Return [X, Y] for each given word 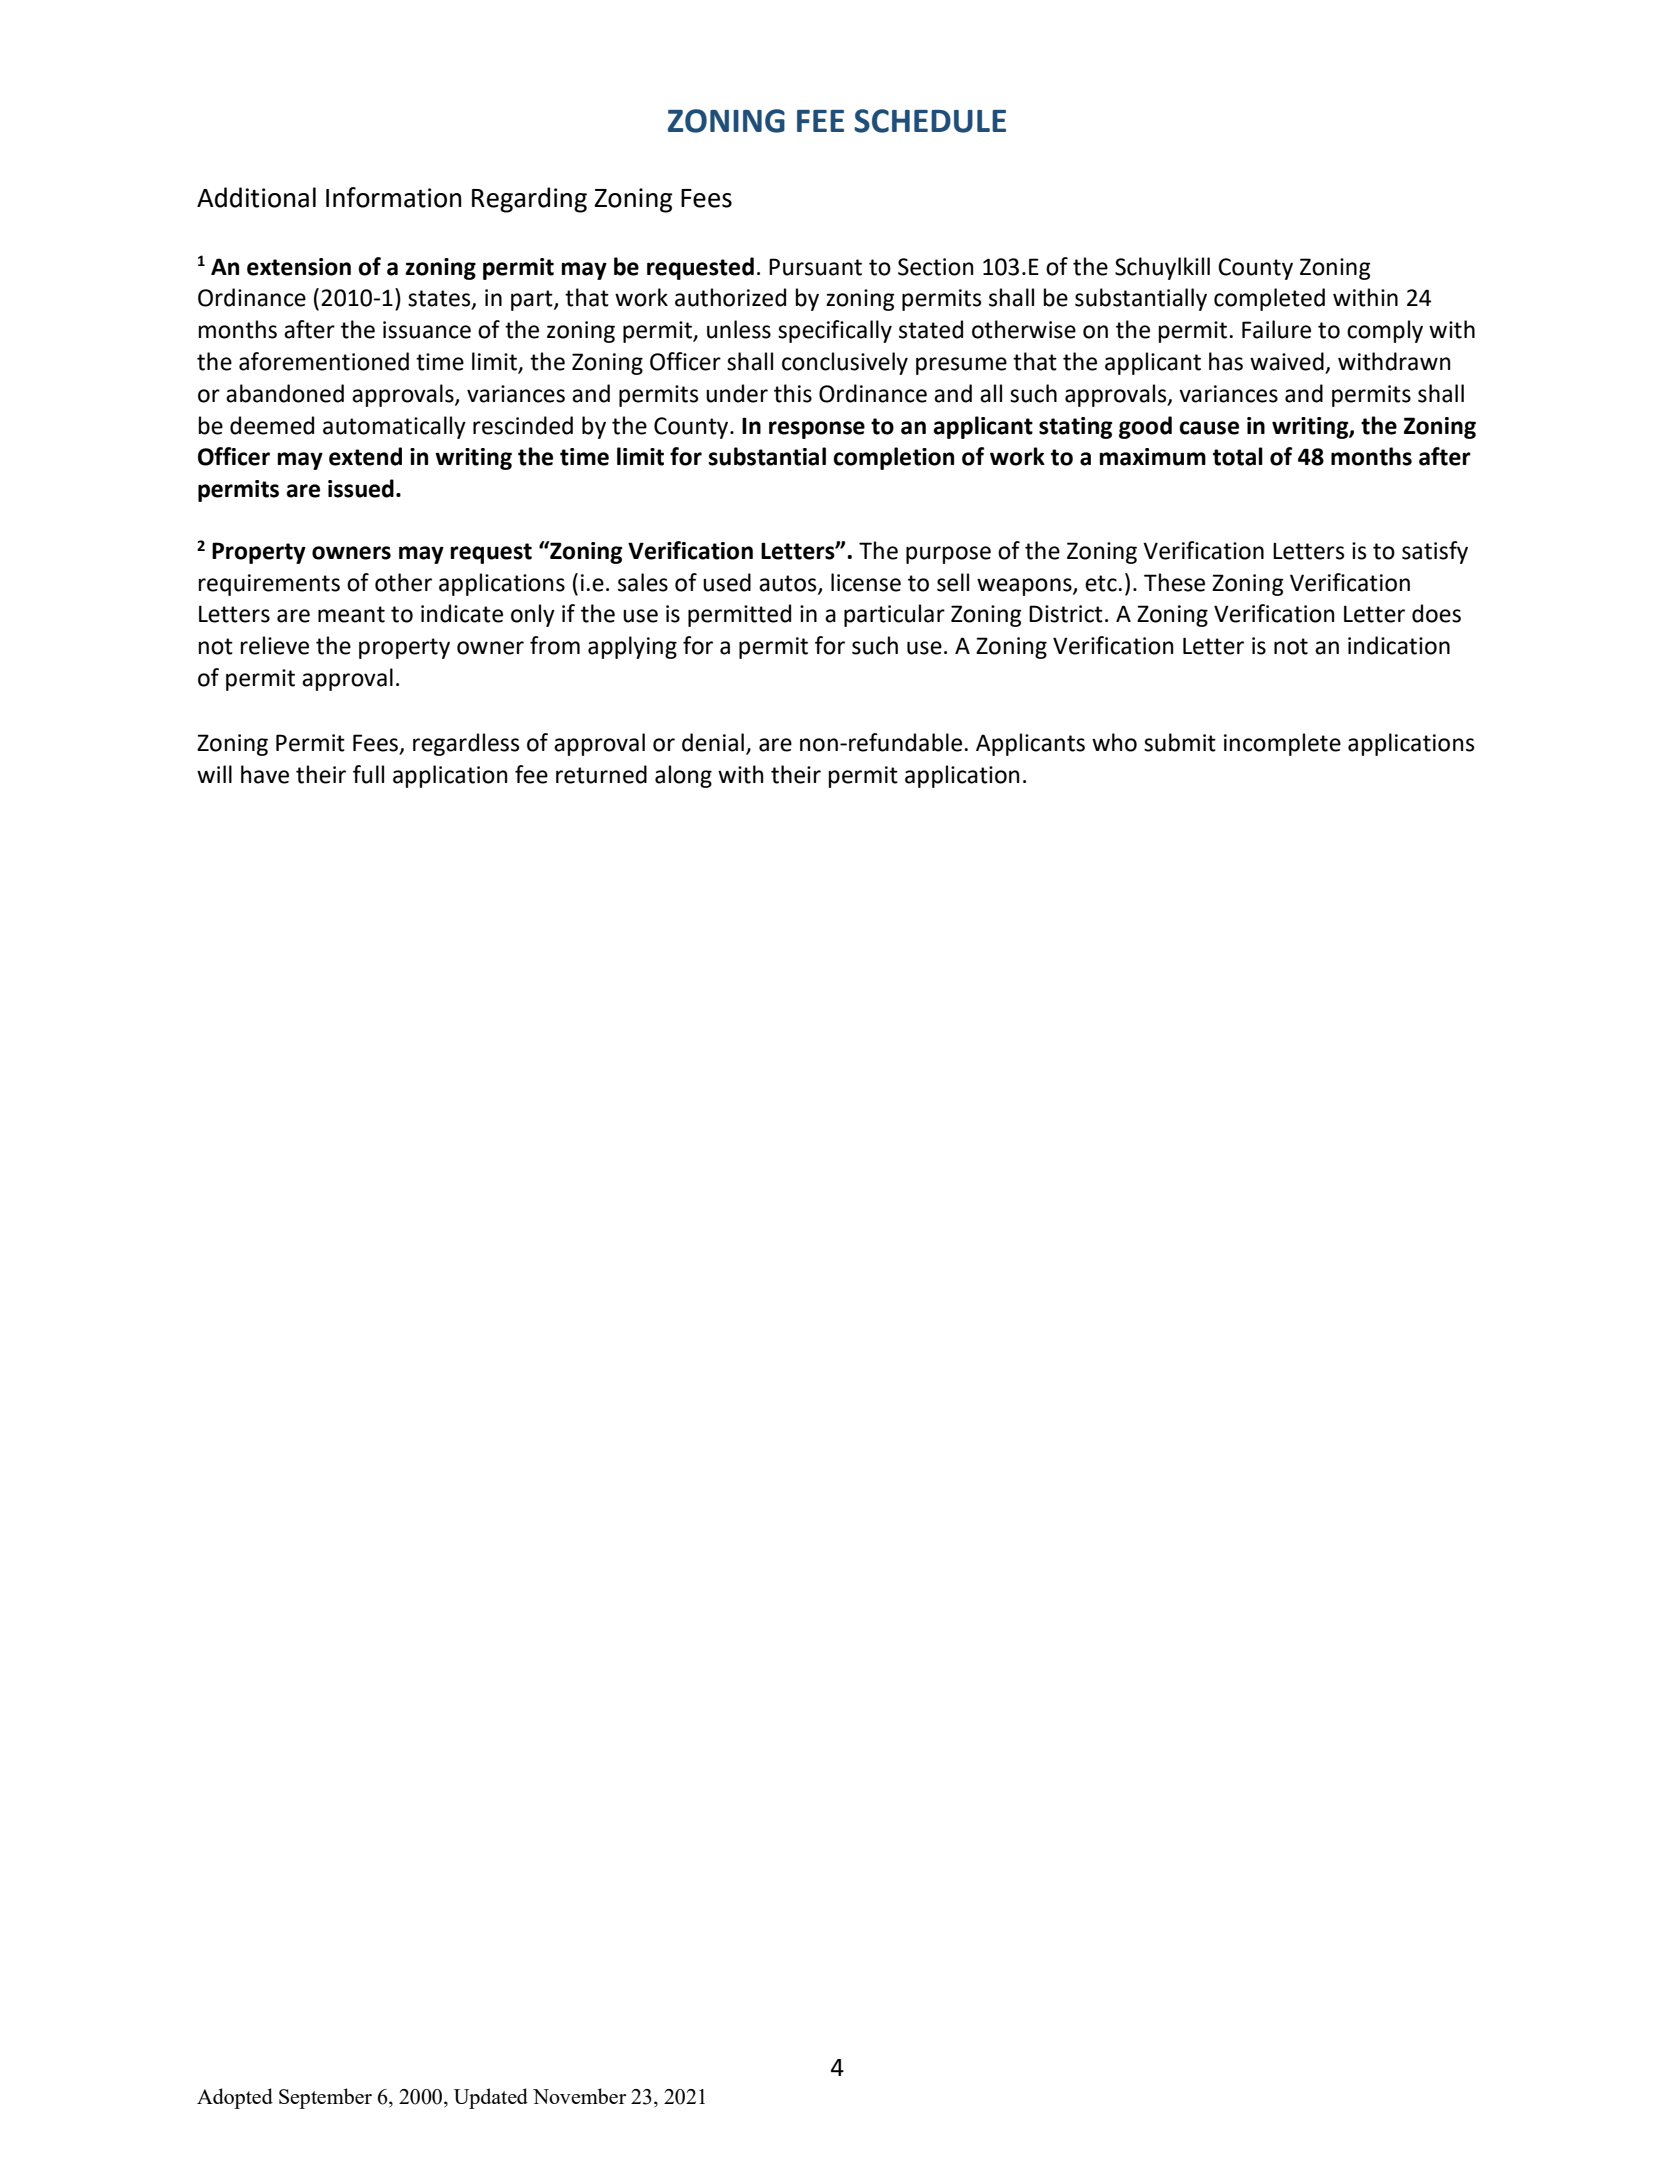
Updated [491, 2098]
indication [1399, 645]
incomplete [1282, 744]
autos [789, 584]
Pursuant [815, 267]
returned [601, 774]
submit [1180, 742]
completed [1269, 299]
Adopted [235, 2098]
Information [394, 197]
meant [351, 614]
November [579, 2096]
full [368, 774]
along [683, 776]
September [325, 2098]
